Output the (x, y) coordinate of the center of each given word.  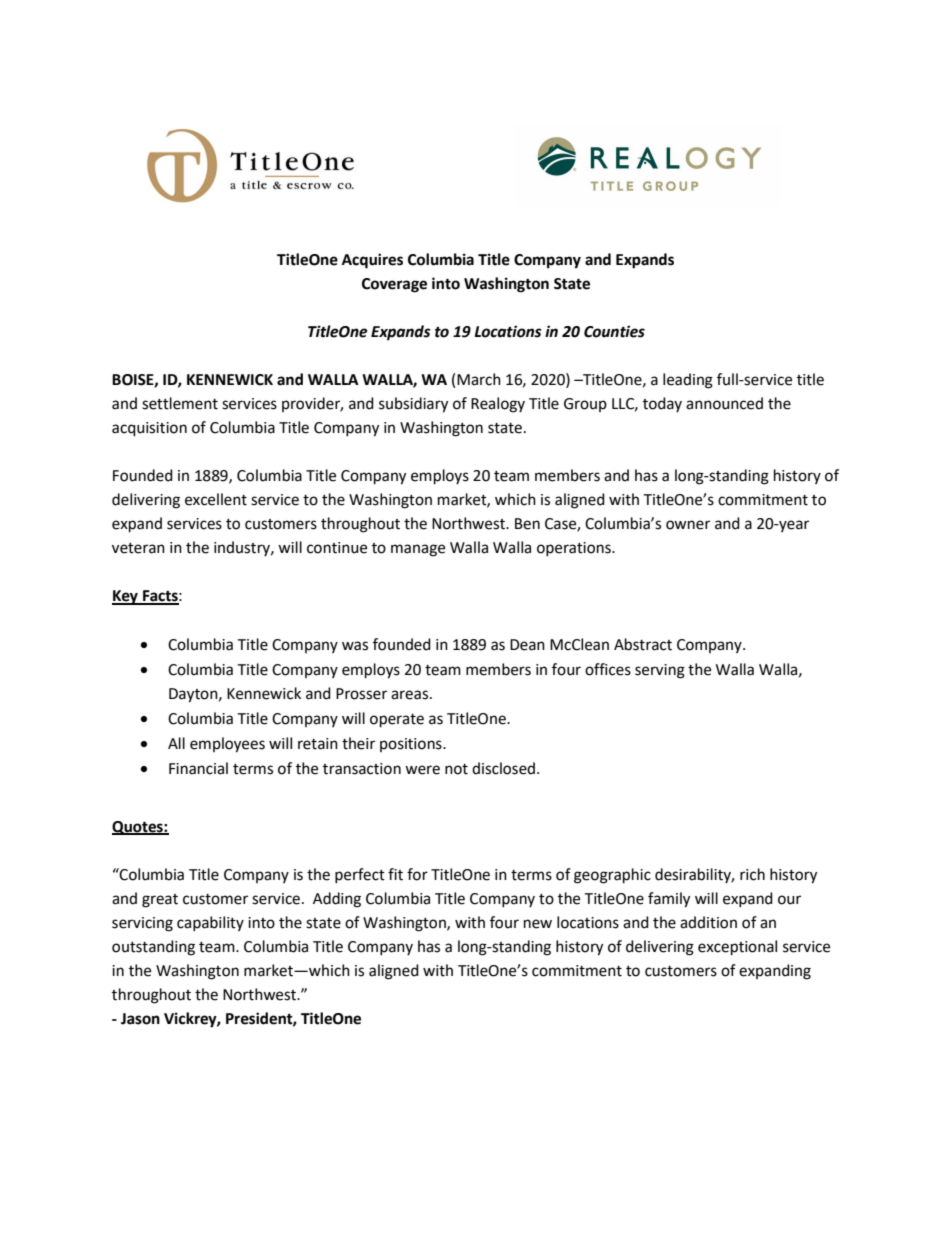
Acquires (372, 261)
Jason (140, 1019)
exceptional (737, 948)
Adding (337, 900)
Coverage (394, 285)
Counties (614, 331)
